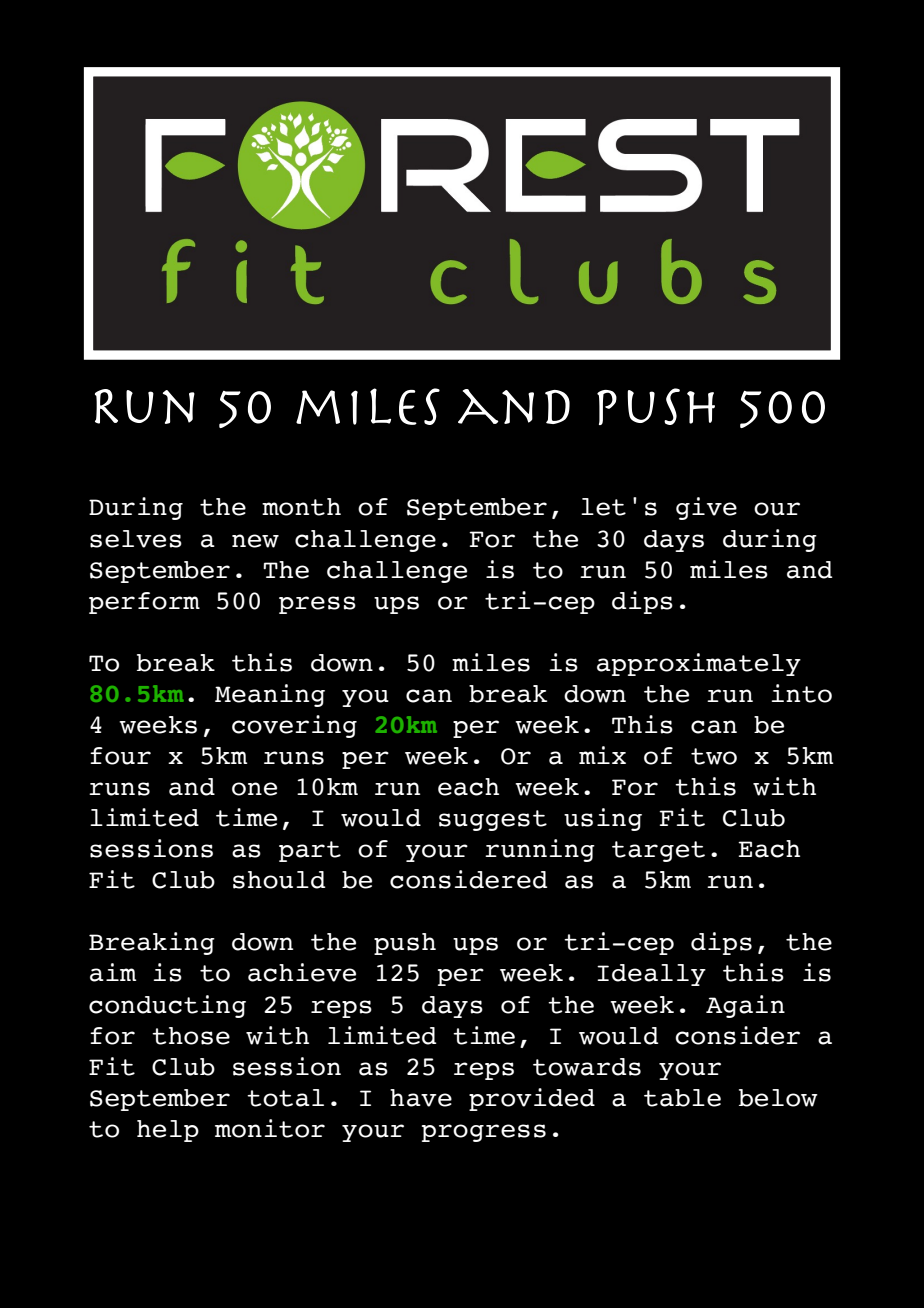 This page has width=924, height=1308. What do you see at coordinates (658, 851) in the page?
I see `target` at bounding box center [658, 851].
